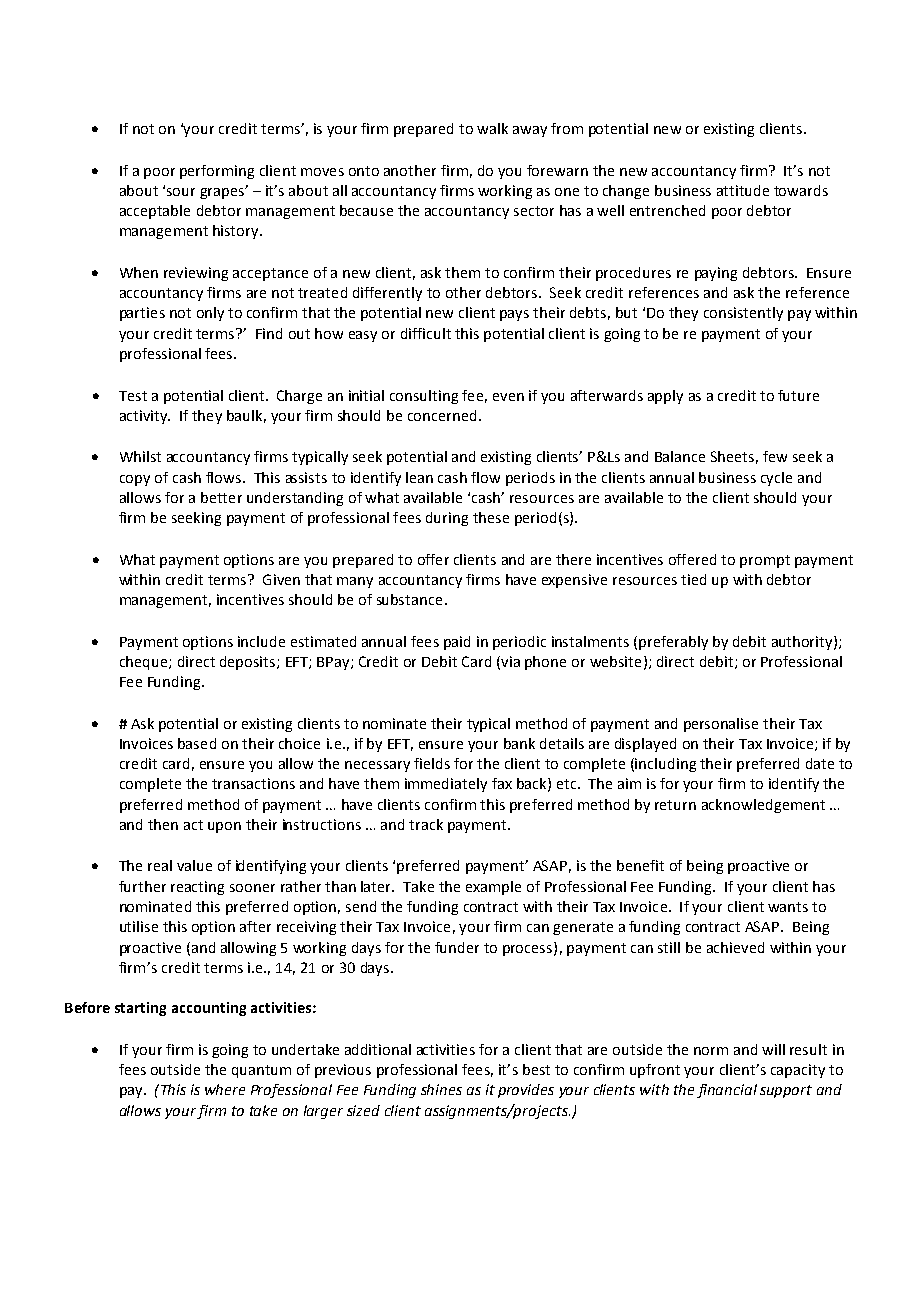 This screenshot has width=924, height=1308. Describe the element at coordinates (145, 663) in the screenshot. I see `cheque` at that location.
